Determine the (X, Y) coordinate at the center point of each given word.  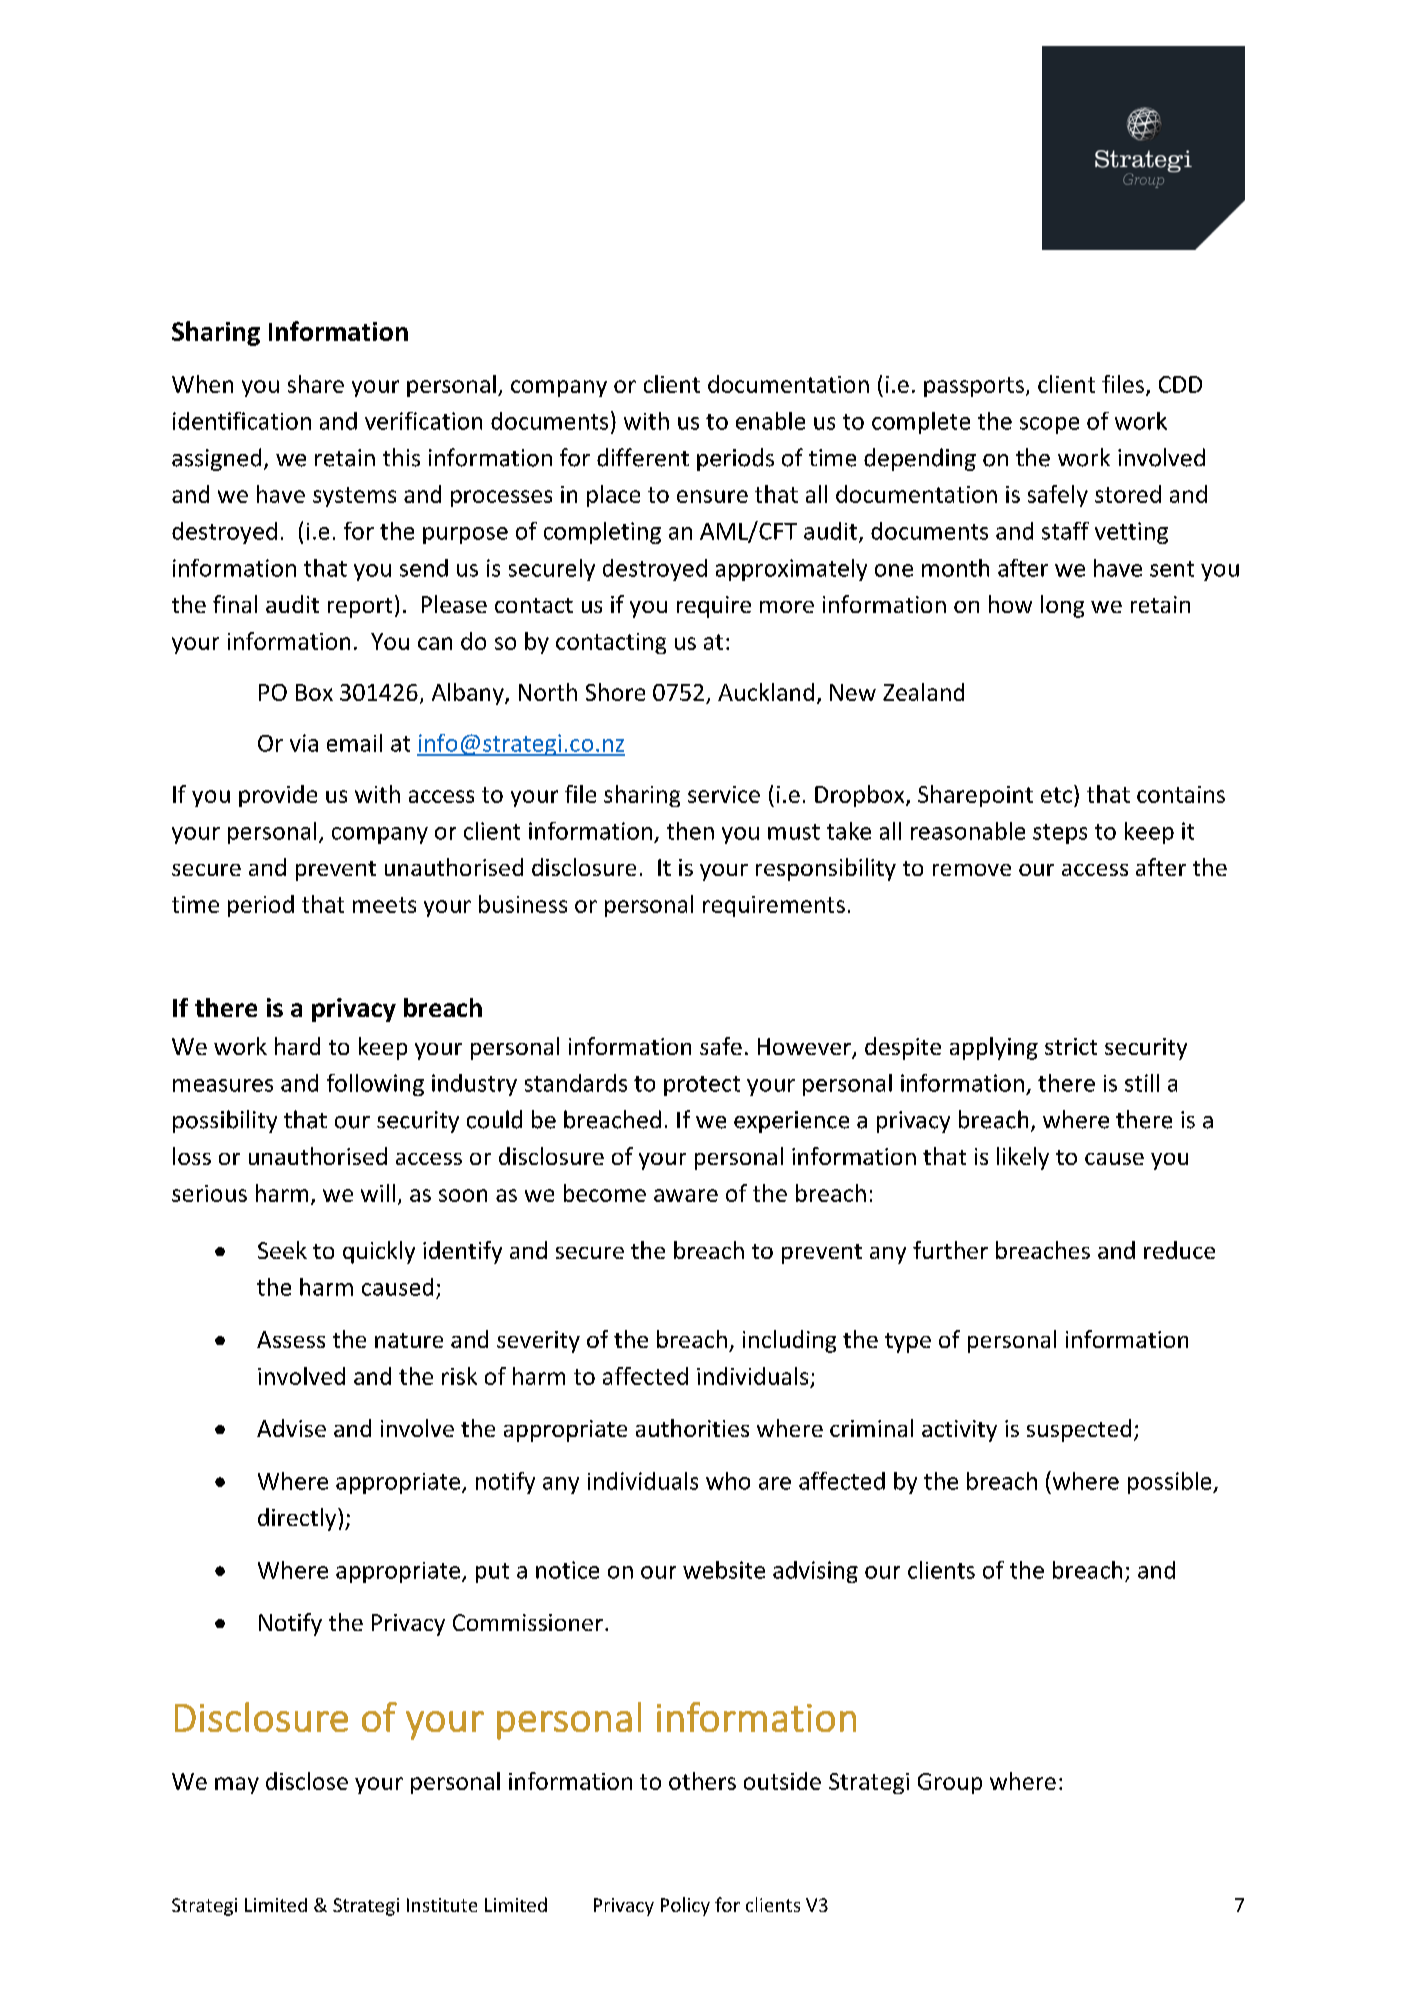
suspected (1079, 1430)
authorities (692, 1428)
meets (384, 905)
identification (242, 421)
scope (1049, 425)
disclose (307, 1781)
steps (1060, 834)
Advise (291, 1428)
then (690, 831)
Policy (685, 1906)
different (643, 457)
